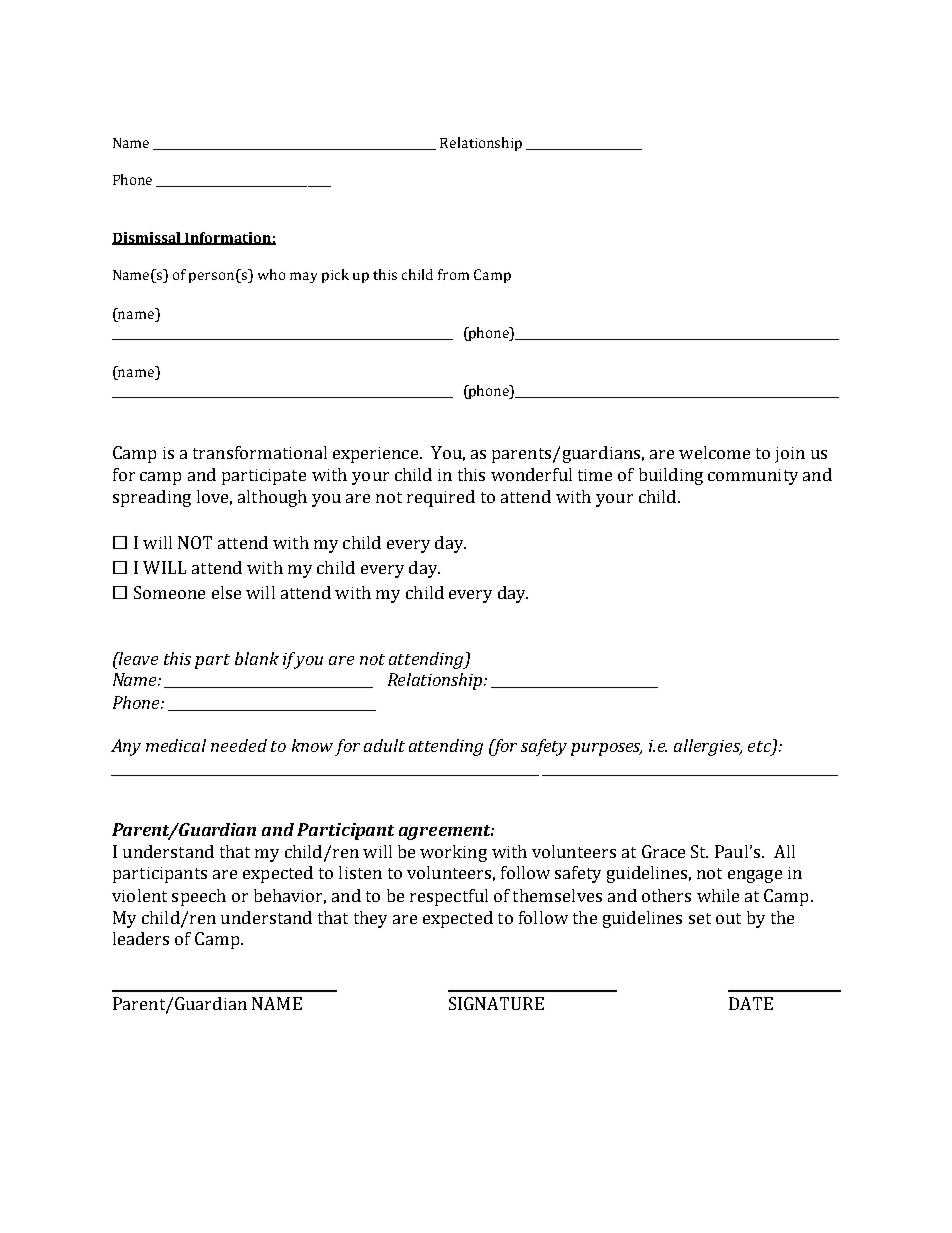 The image size is (952, 1233). Describe the element at coordinates (384, 745) in the screenshot. I see `adult` at that location.
